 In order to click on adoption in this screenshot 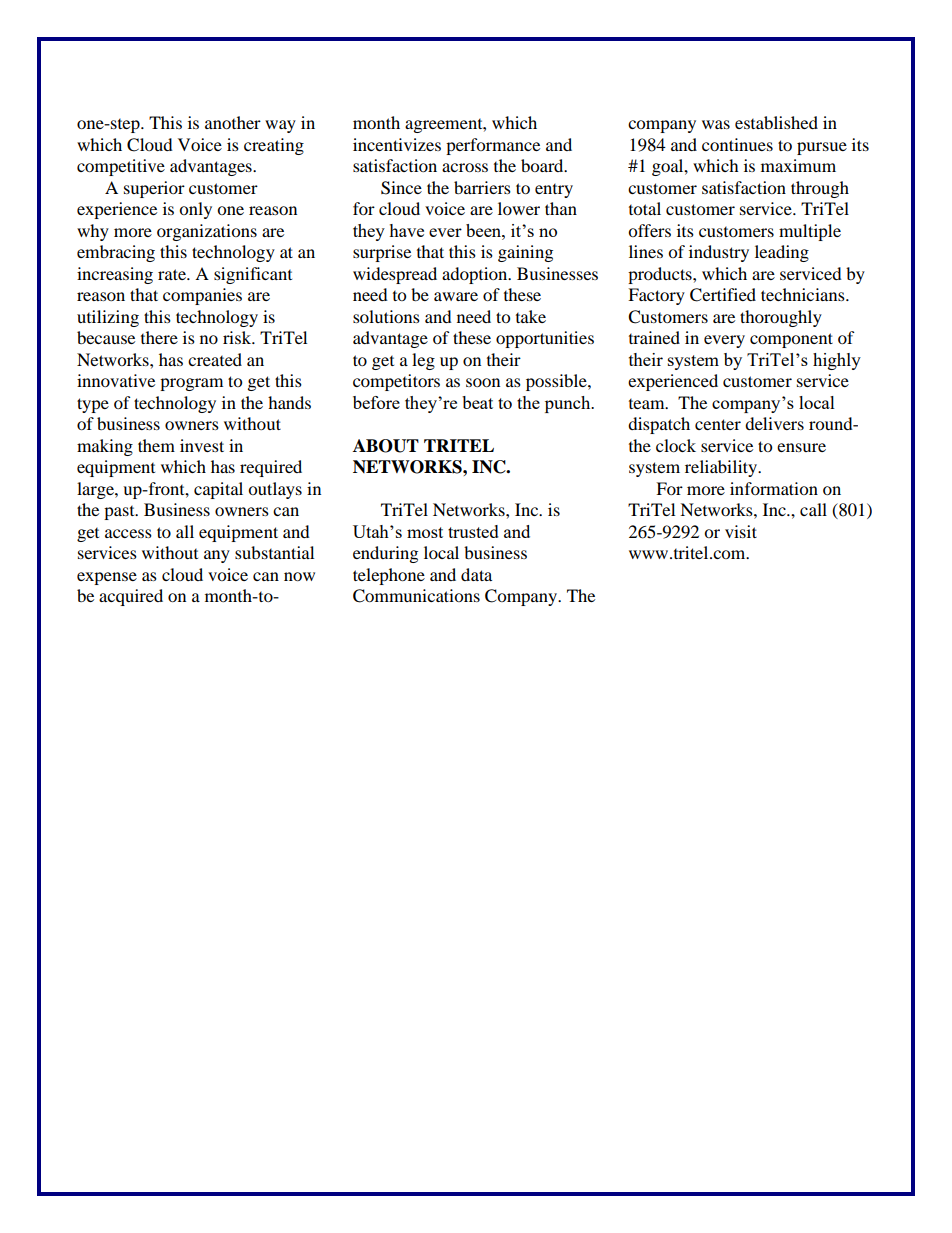, I will do `click(476, 275)`.
